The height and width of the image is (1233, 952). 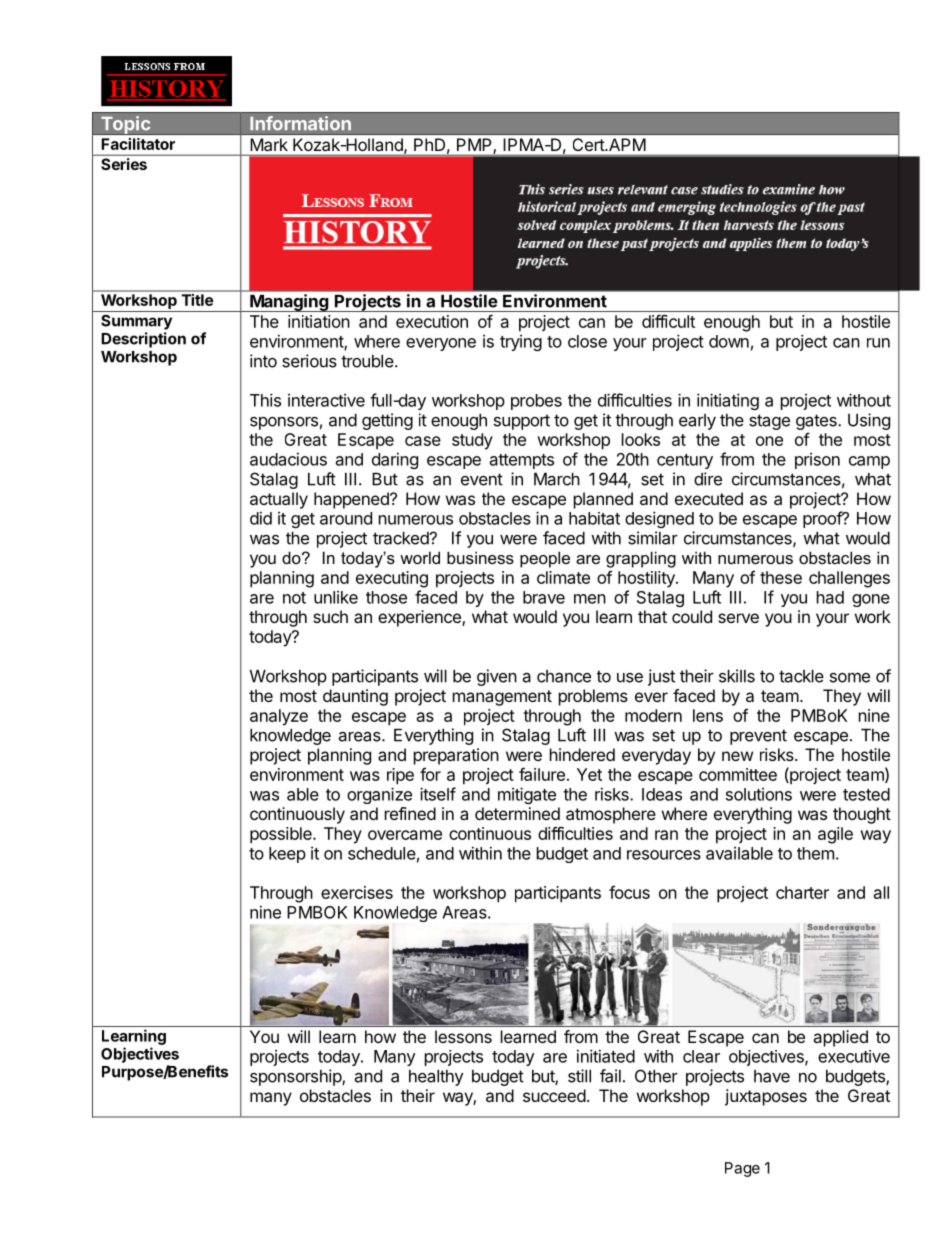 I want to click on analyze, so click(x=279, y=717).
